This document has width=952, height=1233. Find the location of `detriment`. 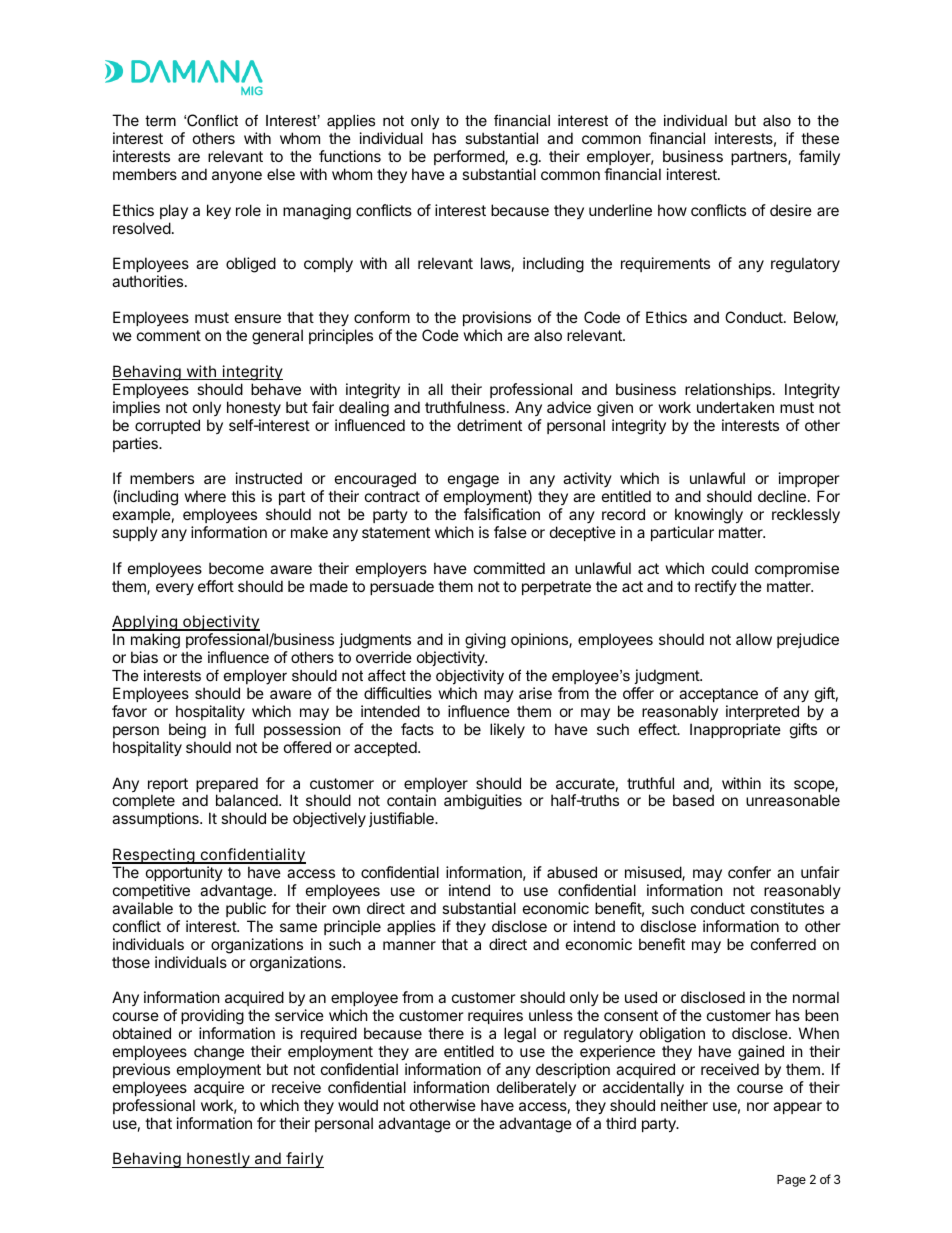

detriment is located at coordinates (489, 425).
